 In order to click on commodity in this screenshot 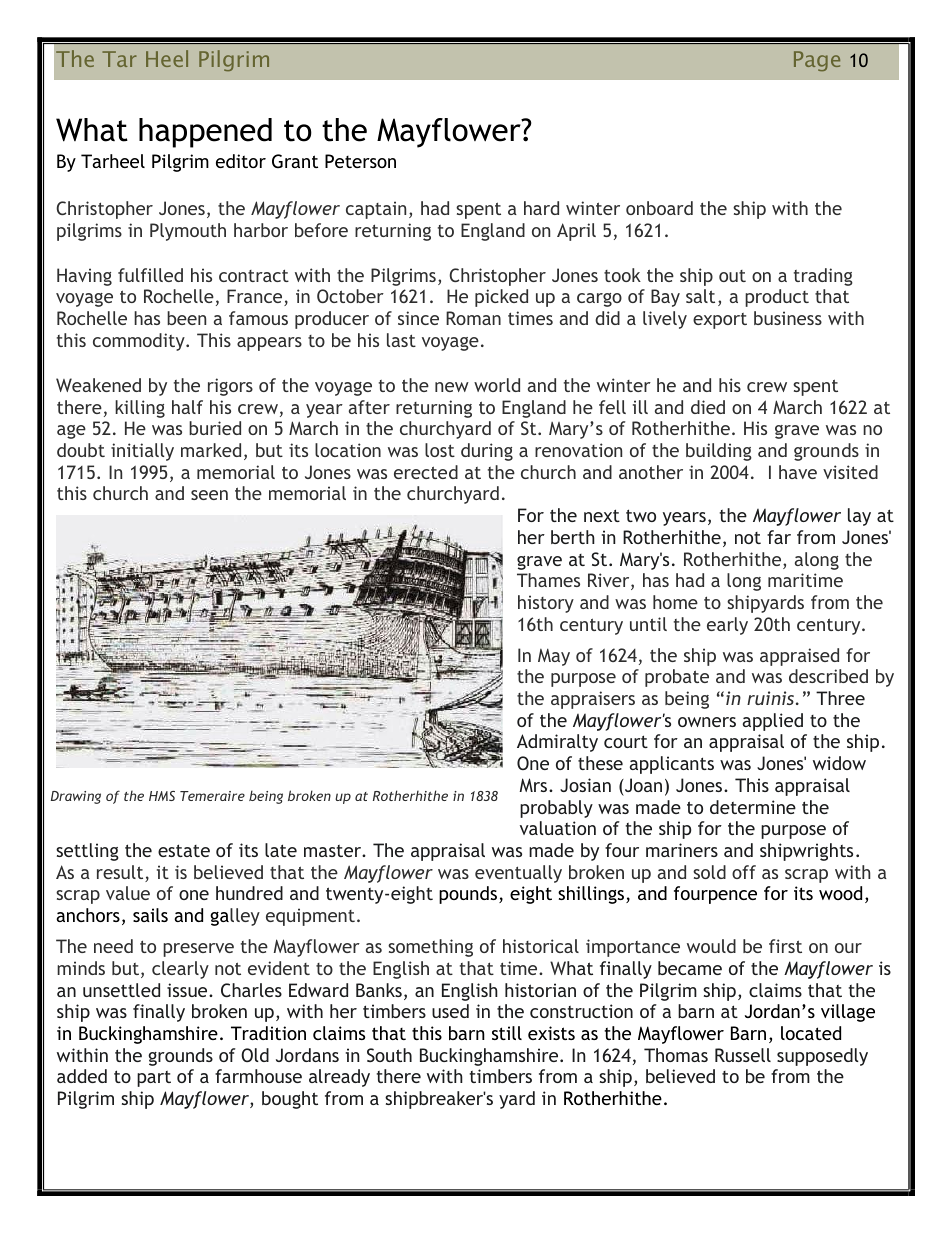, I will do `click(140, 342)`.
